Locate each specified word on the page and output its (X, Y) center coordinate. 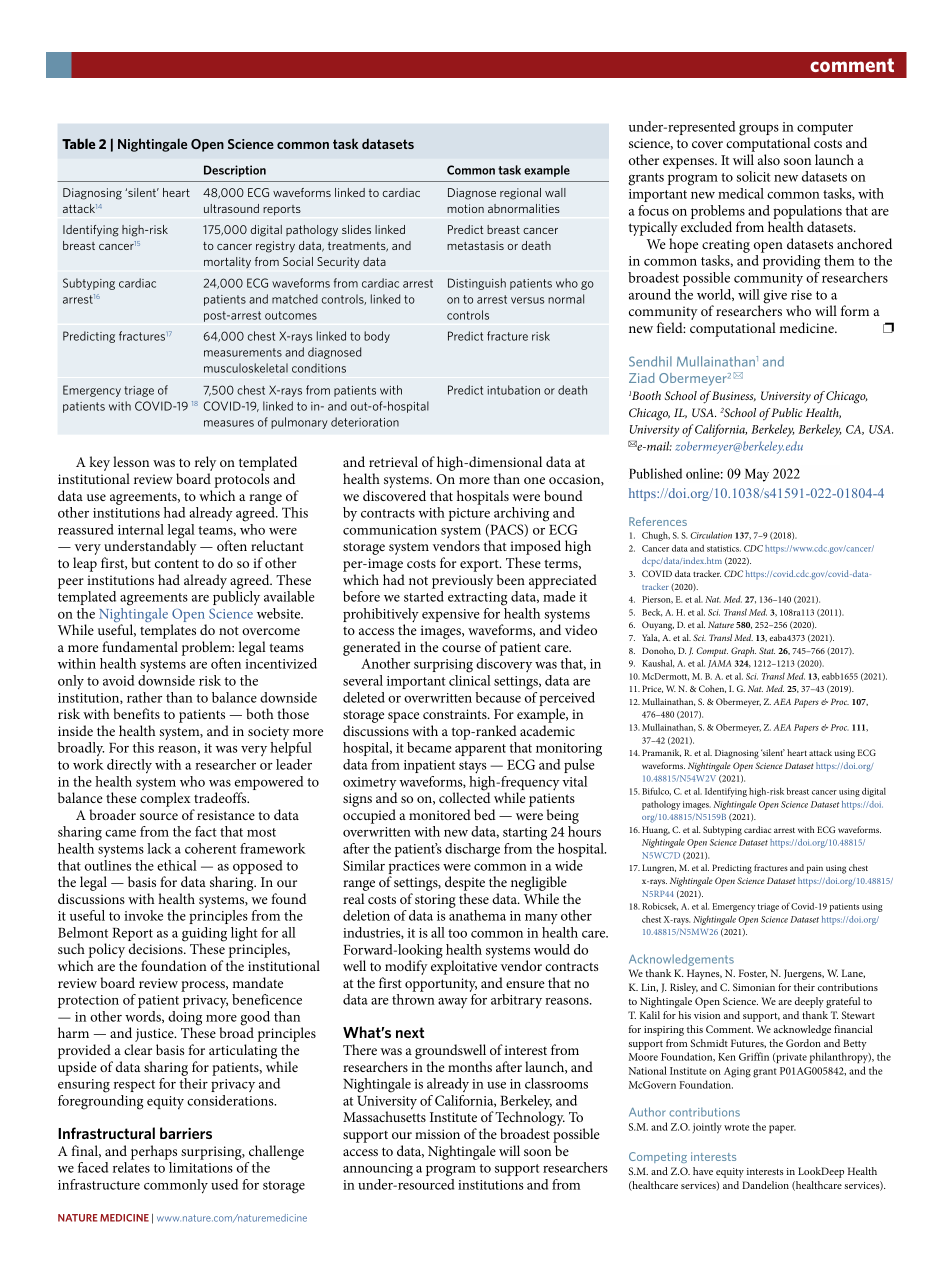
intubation (513, 390)
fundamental (140, 646)
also (769, 159)
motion (465, 208)
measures (229, 423)
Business (734, 396)
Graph (743, 652)
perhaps (154, 1152)
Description (235, 171)
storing (435, 901)
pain (815, 869)
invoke (143, 915)
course (461, 648)
